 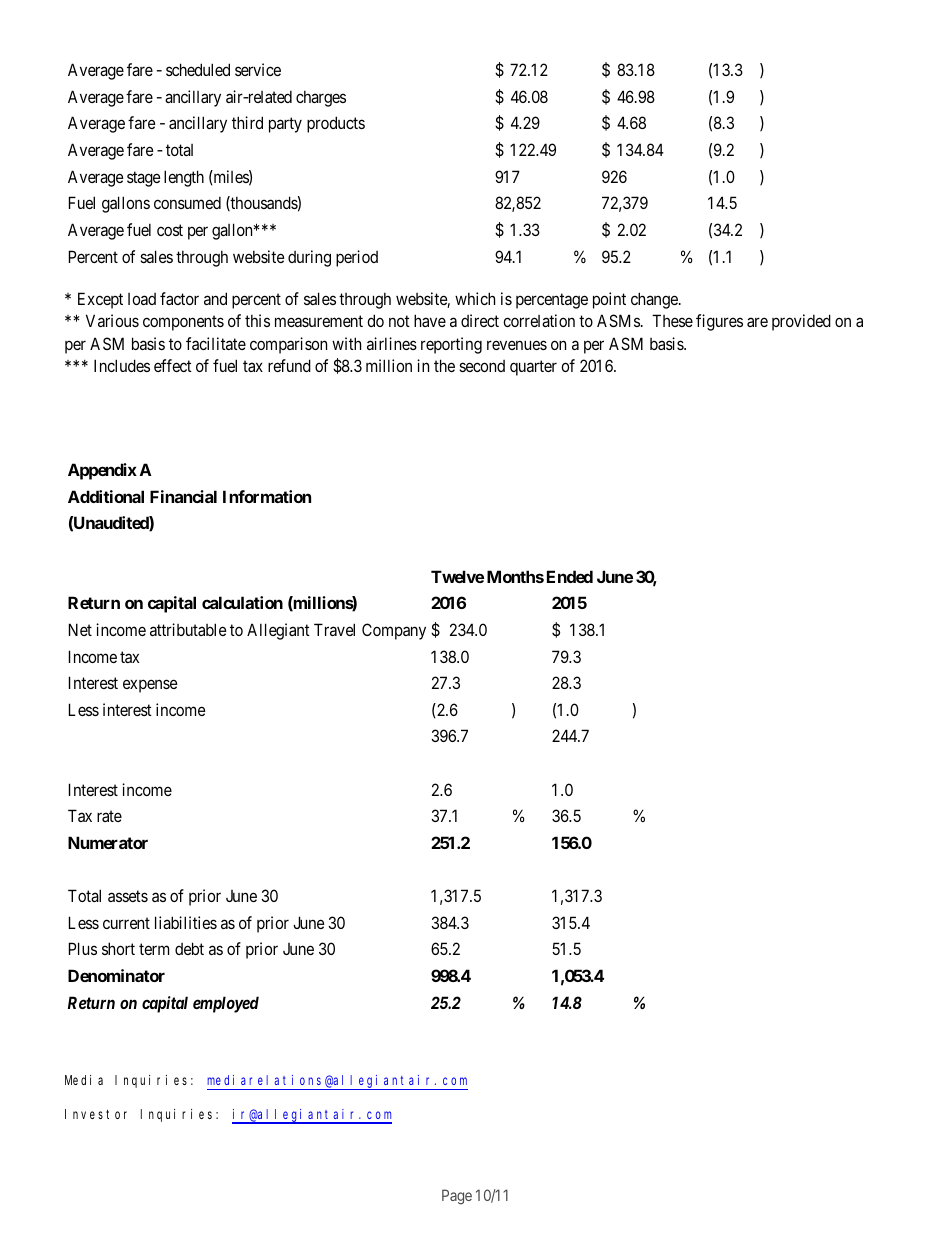 I want to click on Ended, so click(x=570, y=576).
